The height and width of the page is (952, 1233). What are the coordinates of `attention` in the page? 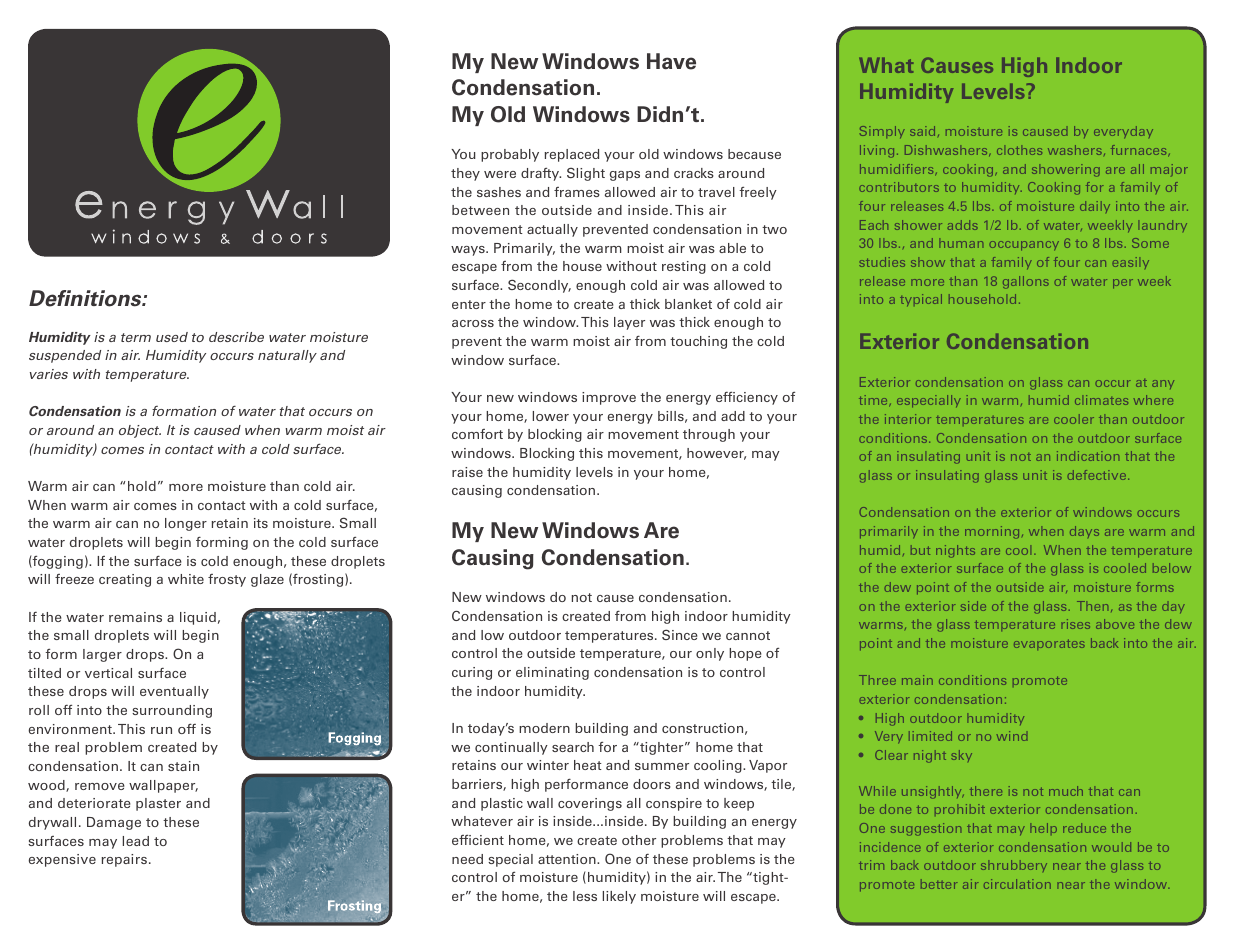 It's located at (568, 859).
